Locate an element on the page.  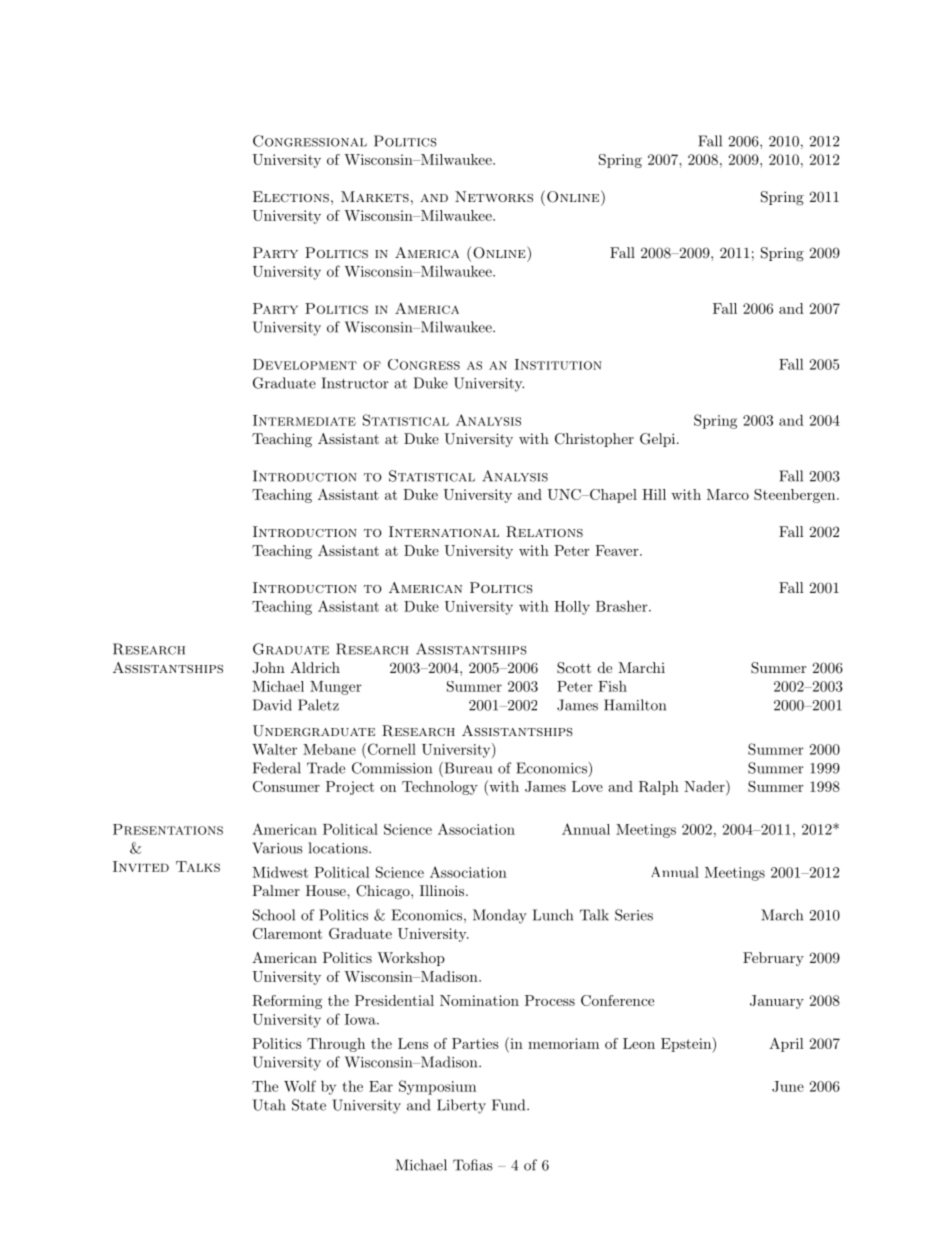
Wolf is located at coordinates (300, 1086).
